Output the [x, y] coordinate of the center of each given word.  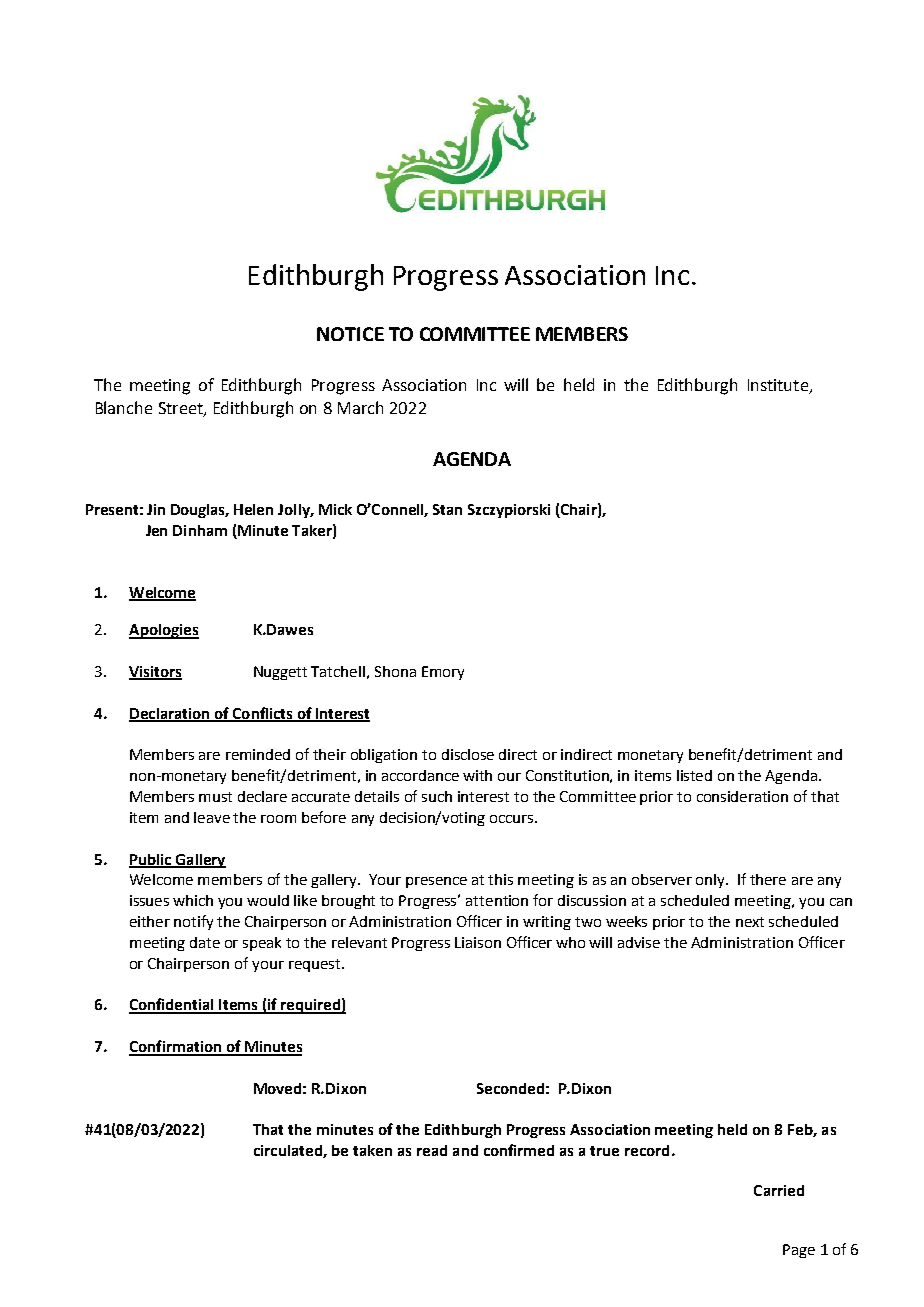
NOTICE [350, 334]
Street [182, 409]
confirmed [519, 1150]
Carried [779, 1190]
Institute [779, 386]
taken [372, 1150]
